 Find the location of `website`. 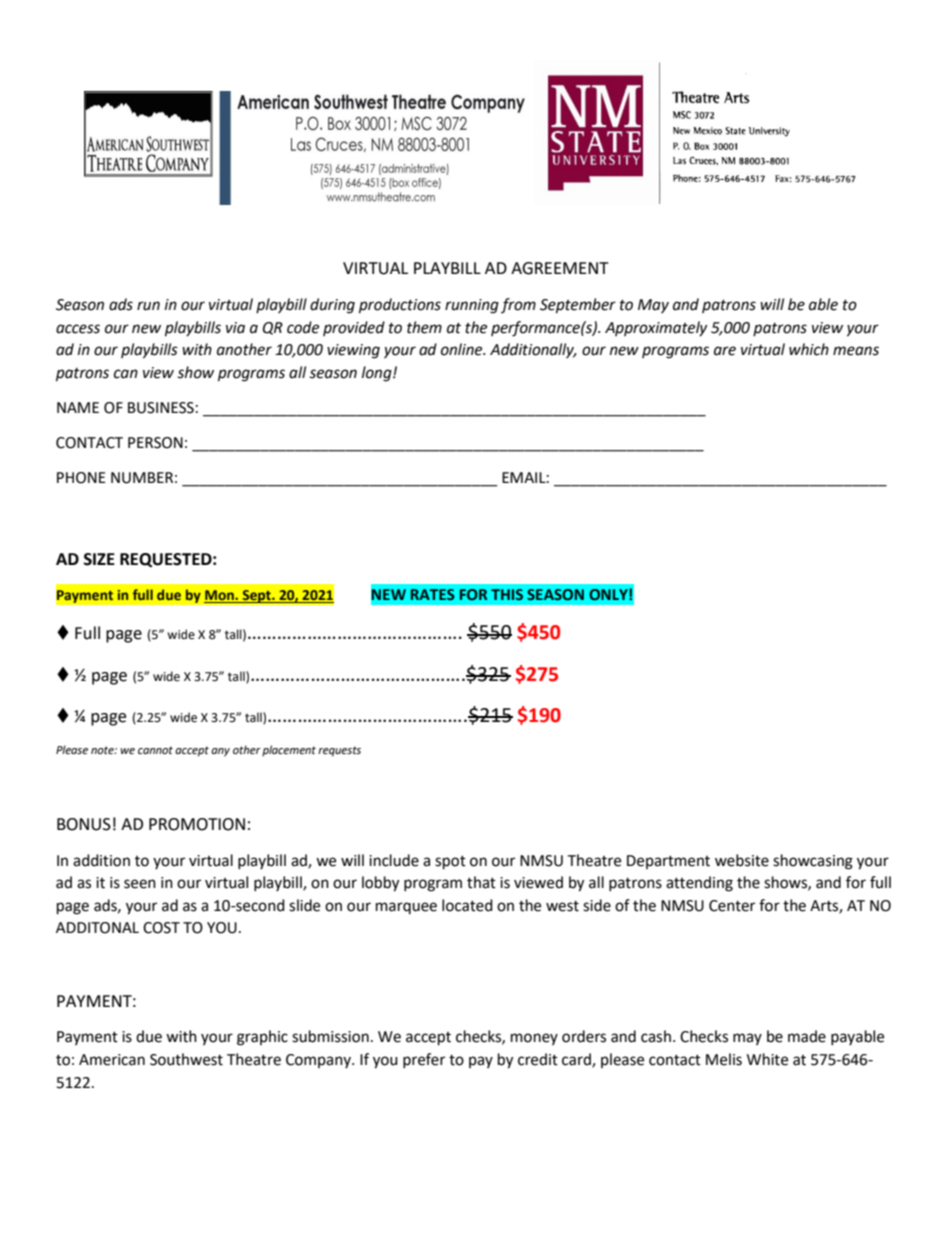

website is located at coordinates (742, 860).
